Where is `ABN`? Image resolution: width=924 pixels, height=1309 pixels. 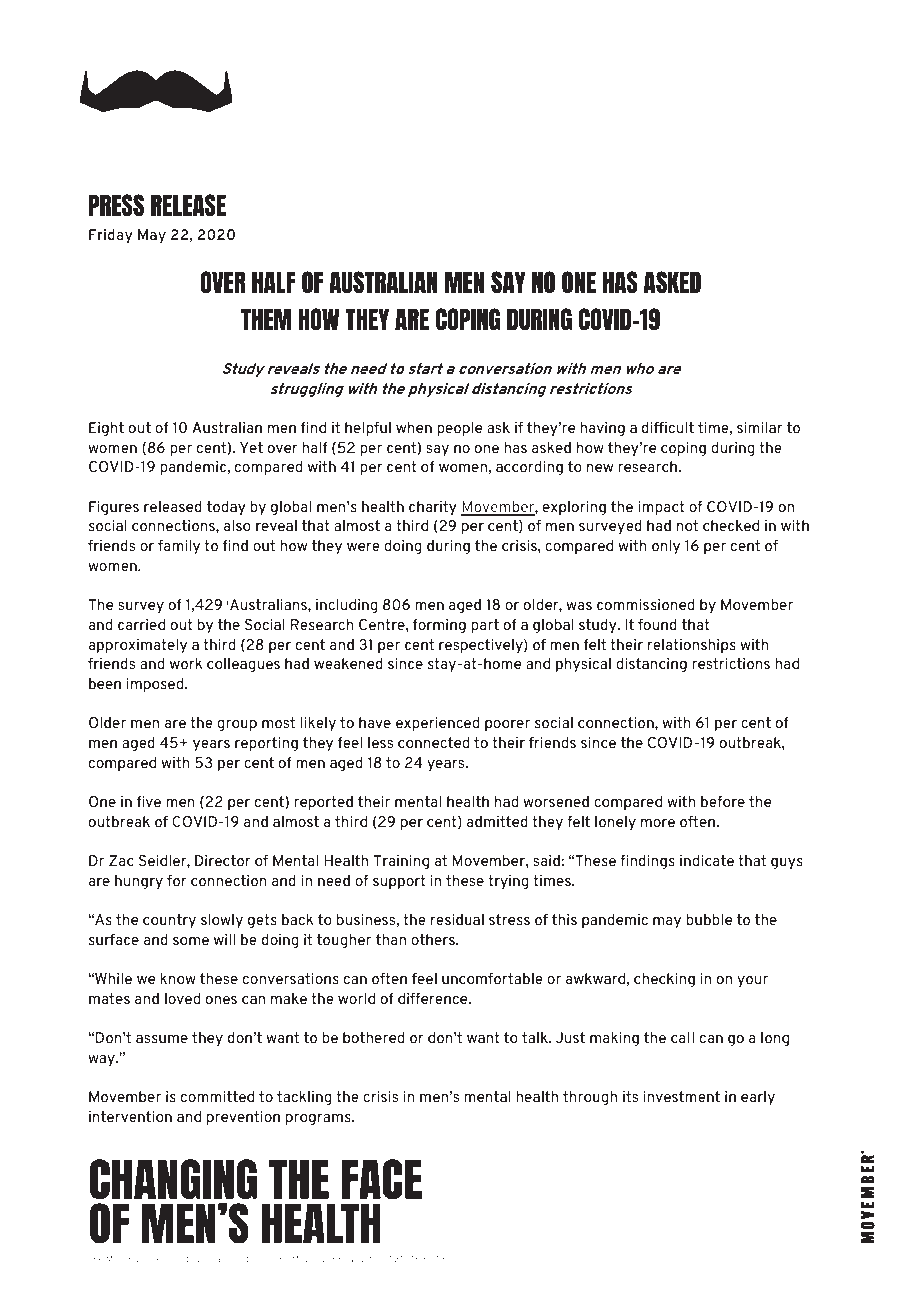
ABN is located at coordinates (397, 1258).
